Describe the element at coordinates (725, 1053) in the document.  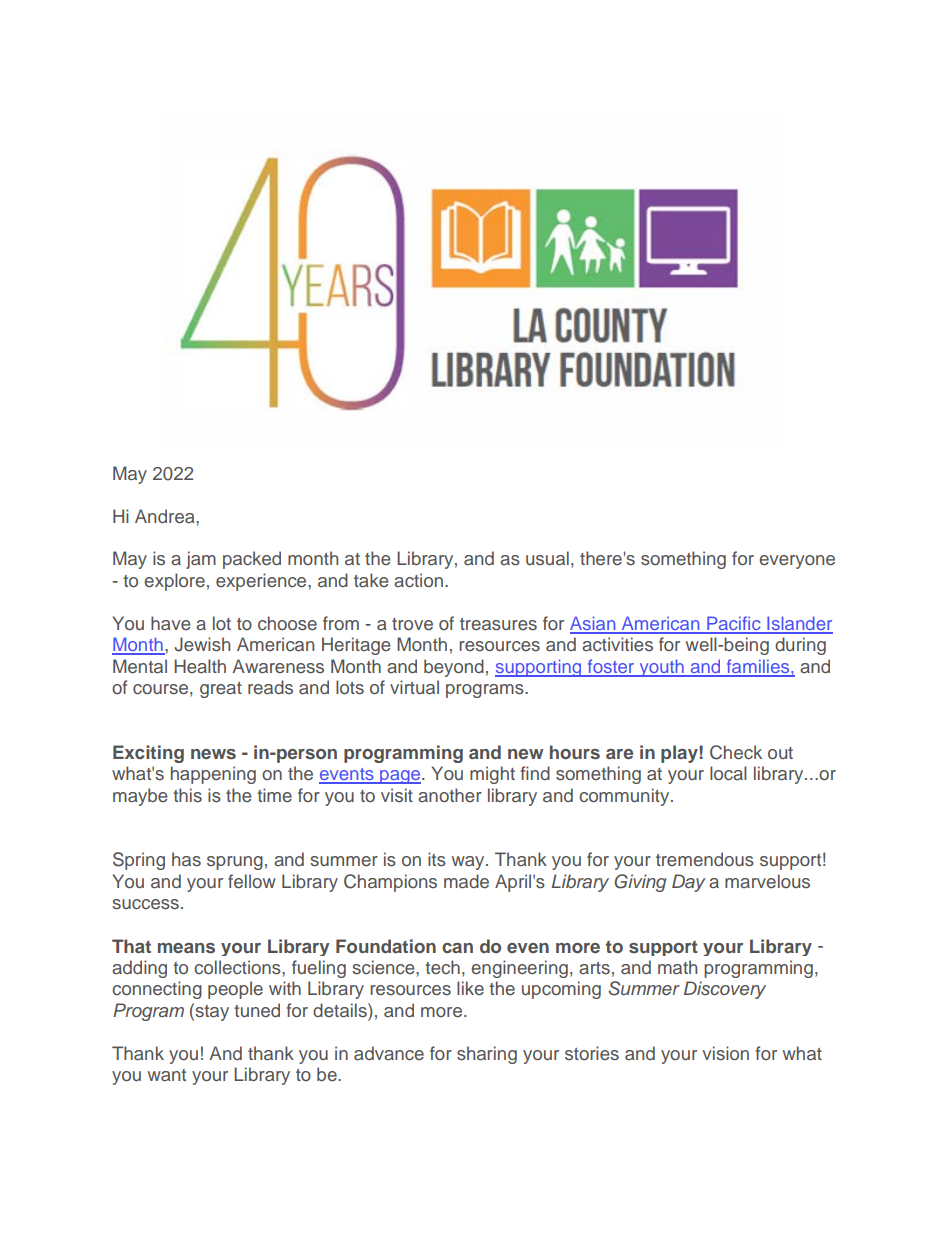
I see `vision` at that location.
